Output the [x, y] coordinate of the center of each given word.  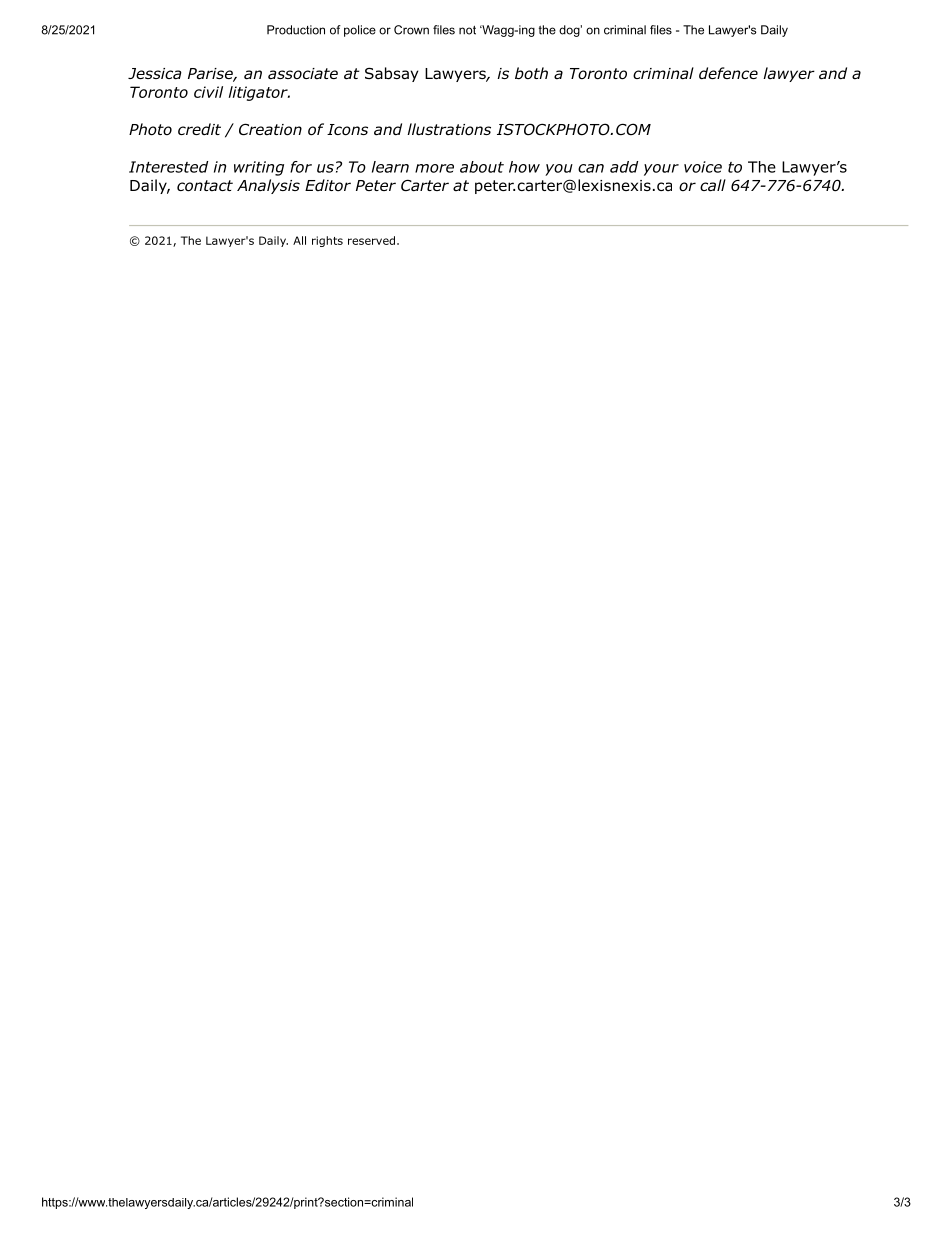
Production [296, 30]
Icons [347, 130]
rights [327, 241]
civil [208, 92]
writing [259, 168]
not [467, 30]
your [661, 170]
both [531, 73]
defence [728, 73]
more [434, 168]
